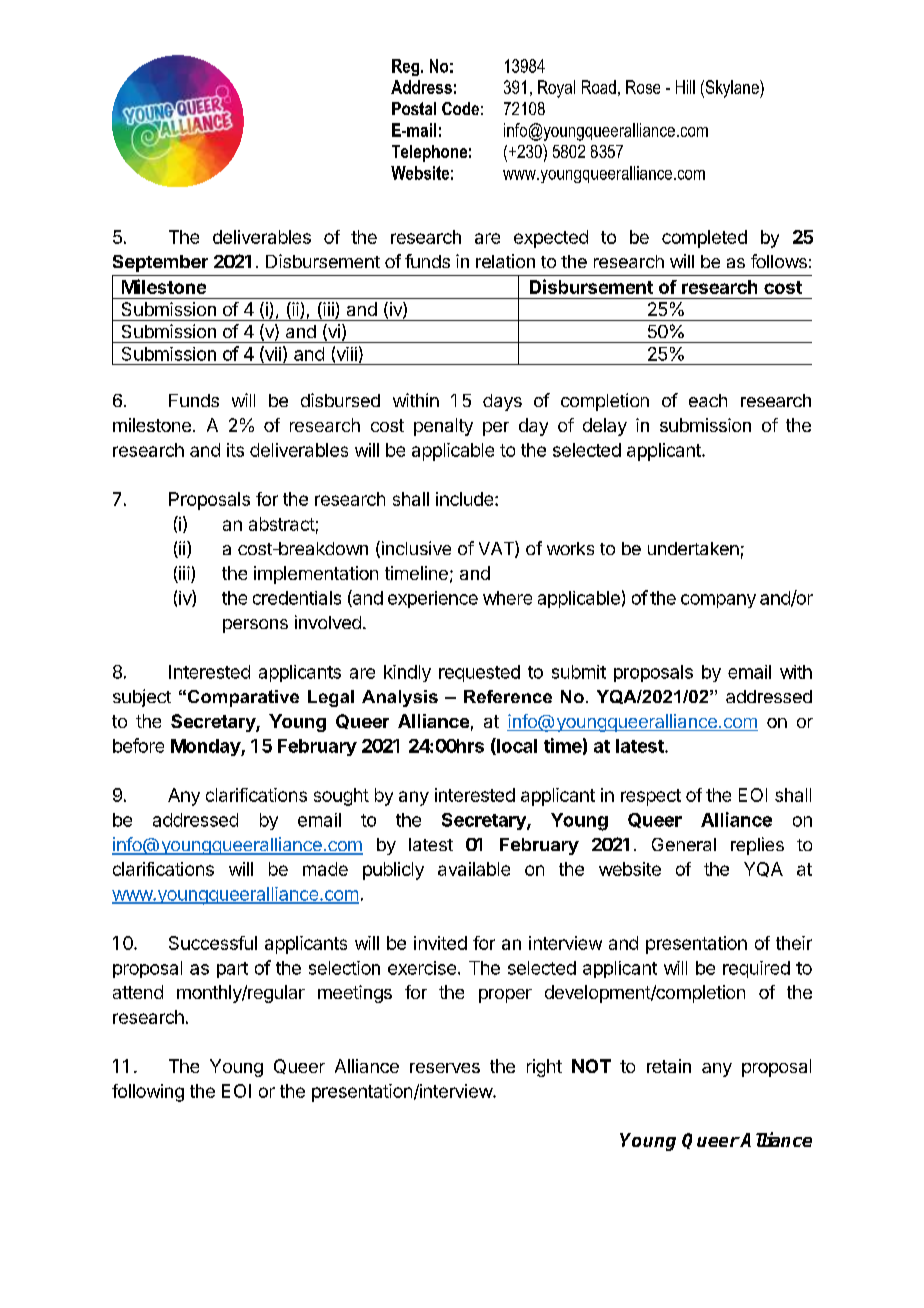 The width and height of the screenshot is (924, 1308). I want to click on Postal, so click(414, 108).
